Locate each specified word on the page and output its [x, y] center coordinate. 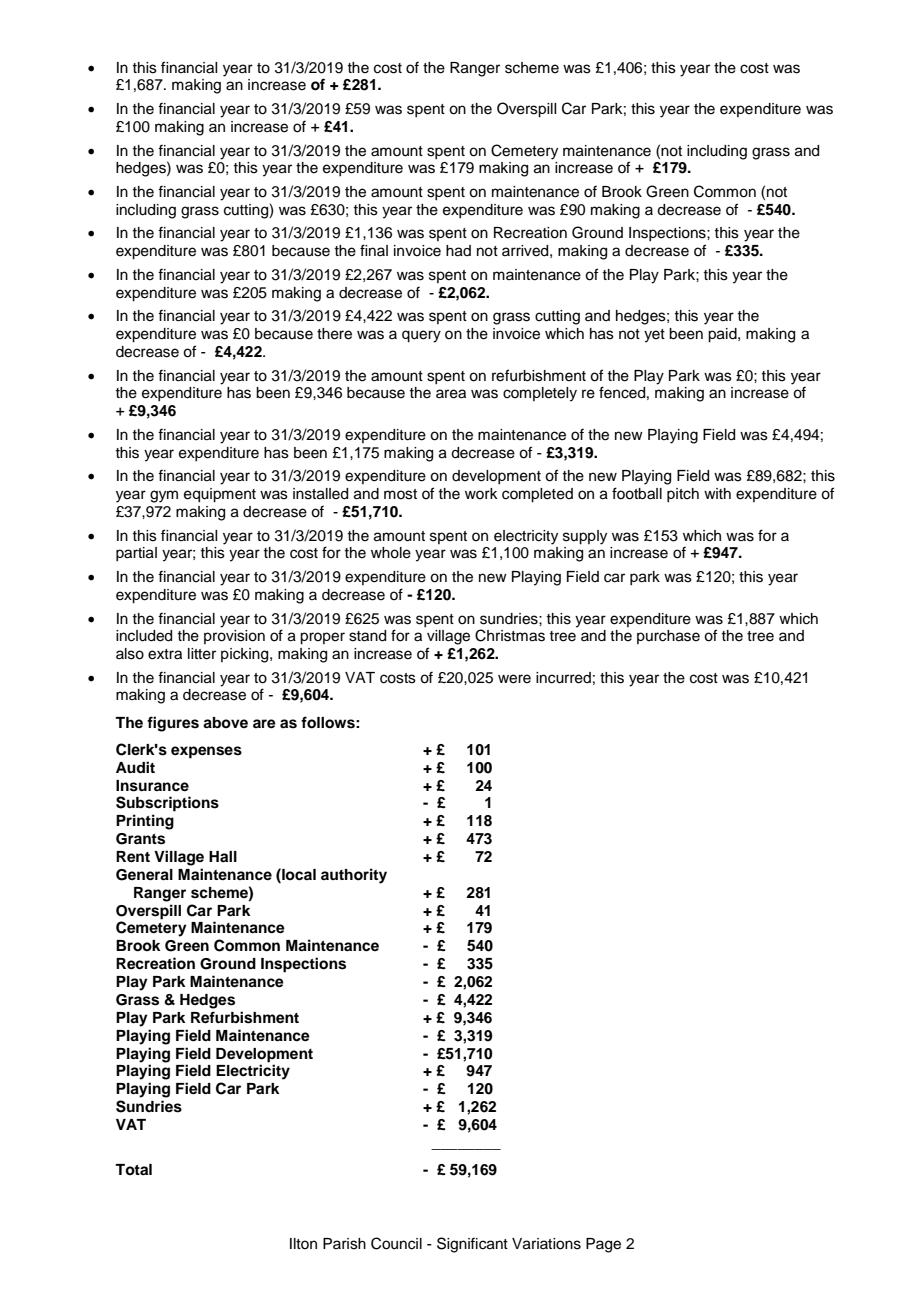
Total [133, 1169]
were [514, 679]
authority [354, 876]
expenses [206, 752]
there [334, 334]
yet [654, 336]
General [144, 875]
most [400, 494]
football [637, 493]
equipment [220, 495]
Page [603, 1245]
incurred [563, 678]
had [458, 251]
